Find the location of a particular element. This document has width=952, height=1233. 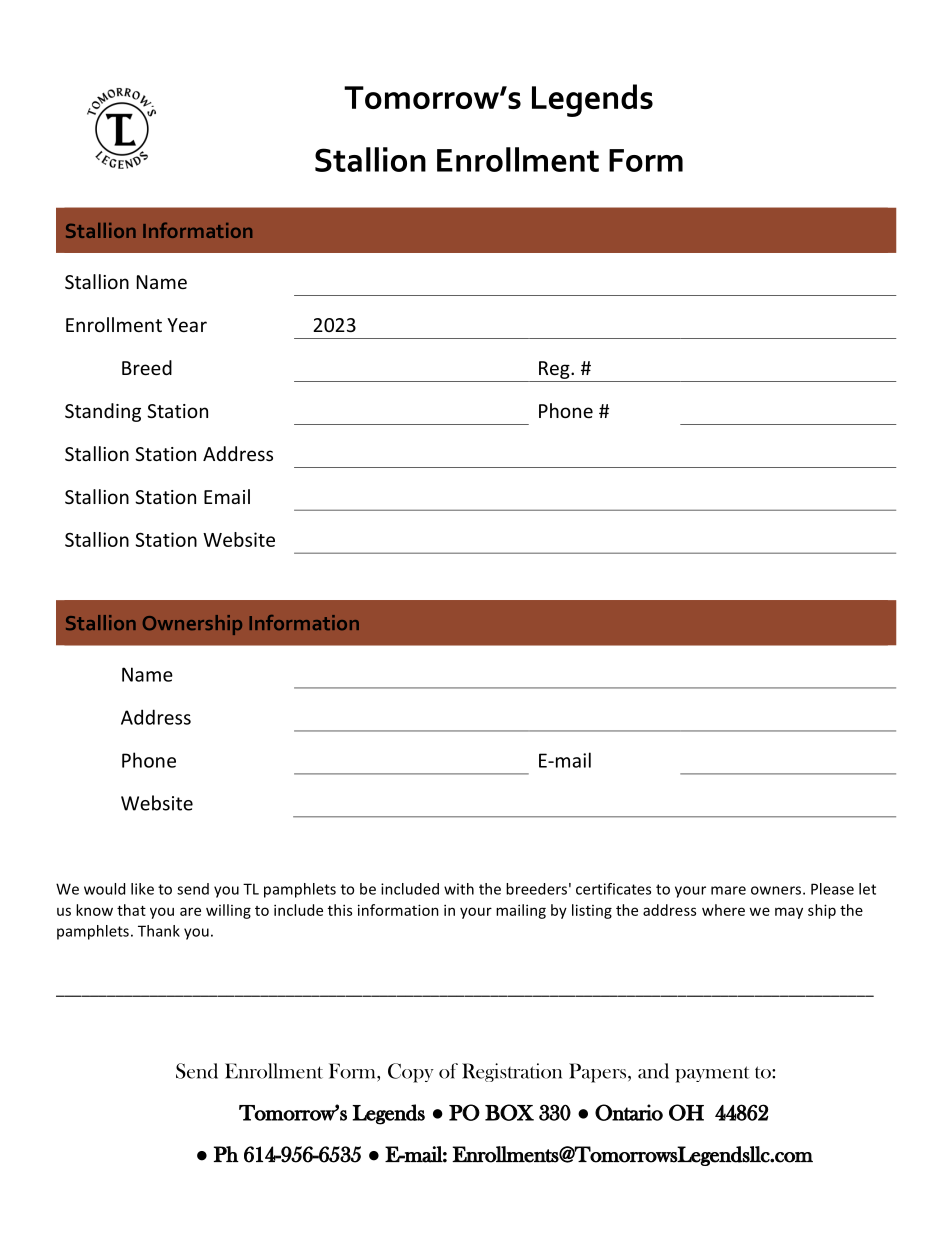

payment is located at coordinates (712, 1074).
